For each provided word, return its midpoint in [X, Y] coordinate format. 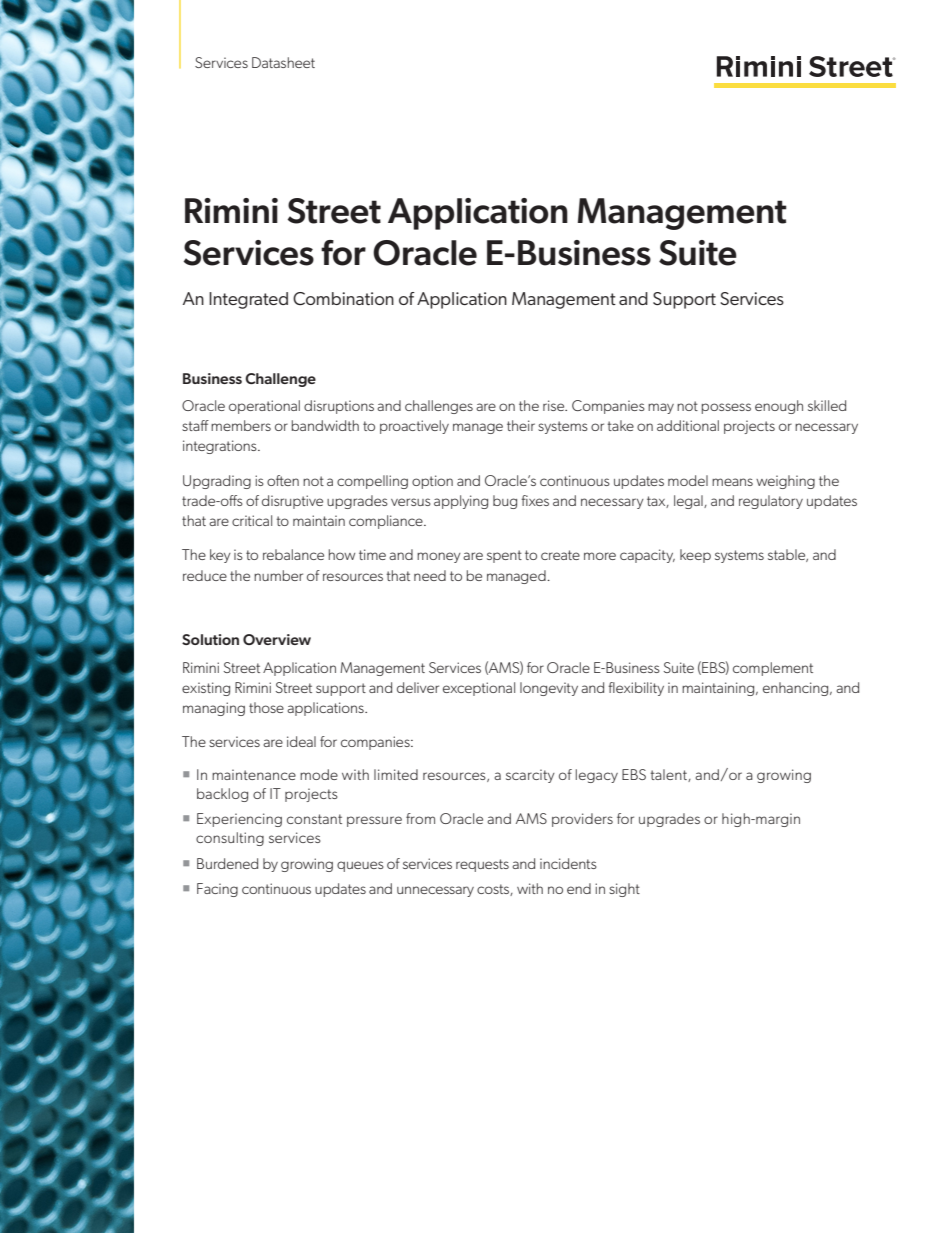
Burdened [227, 863]
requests [482, 865]
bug [505, 502]
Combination [343, 298]
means [732, 482]
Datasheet [283, 62]
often [283, 480]
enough [779, 407]
